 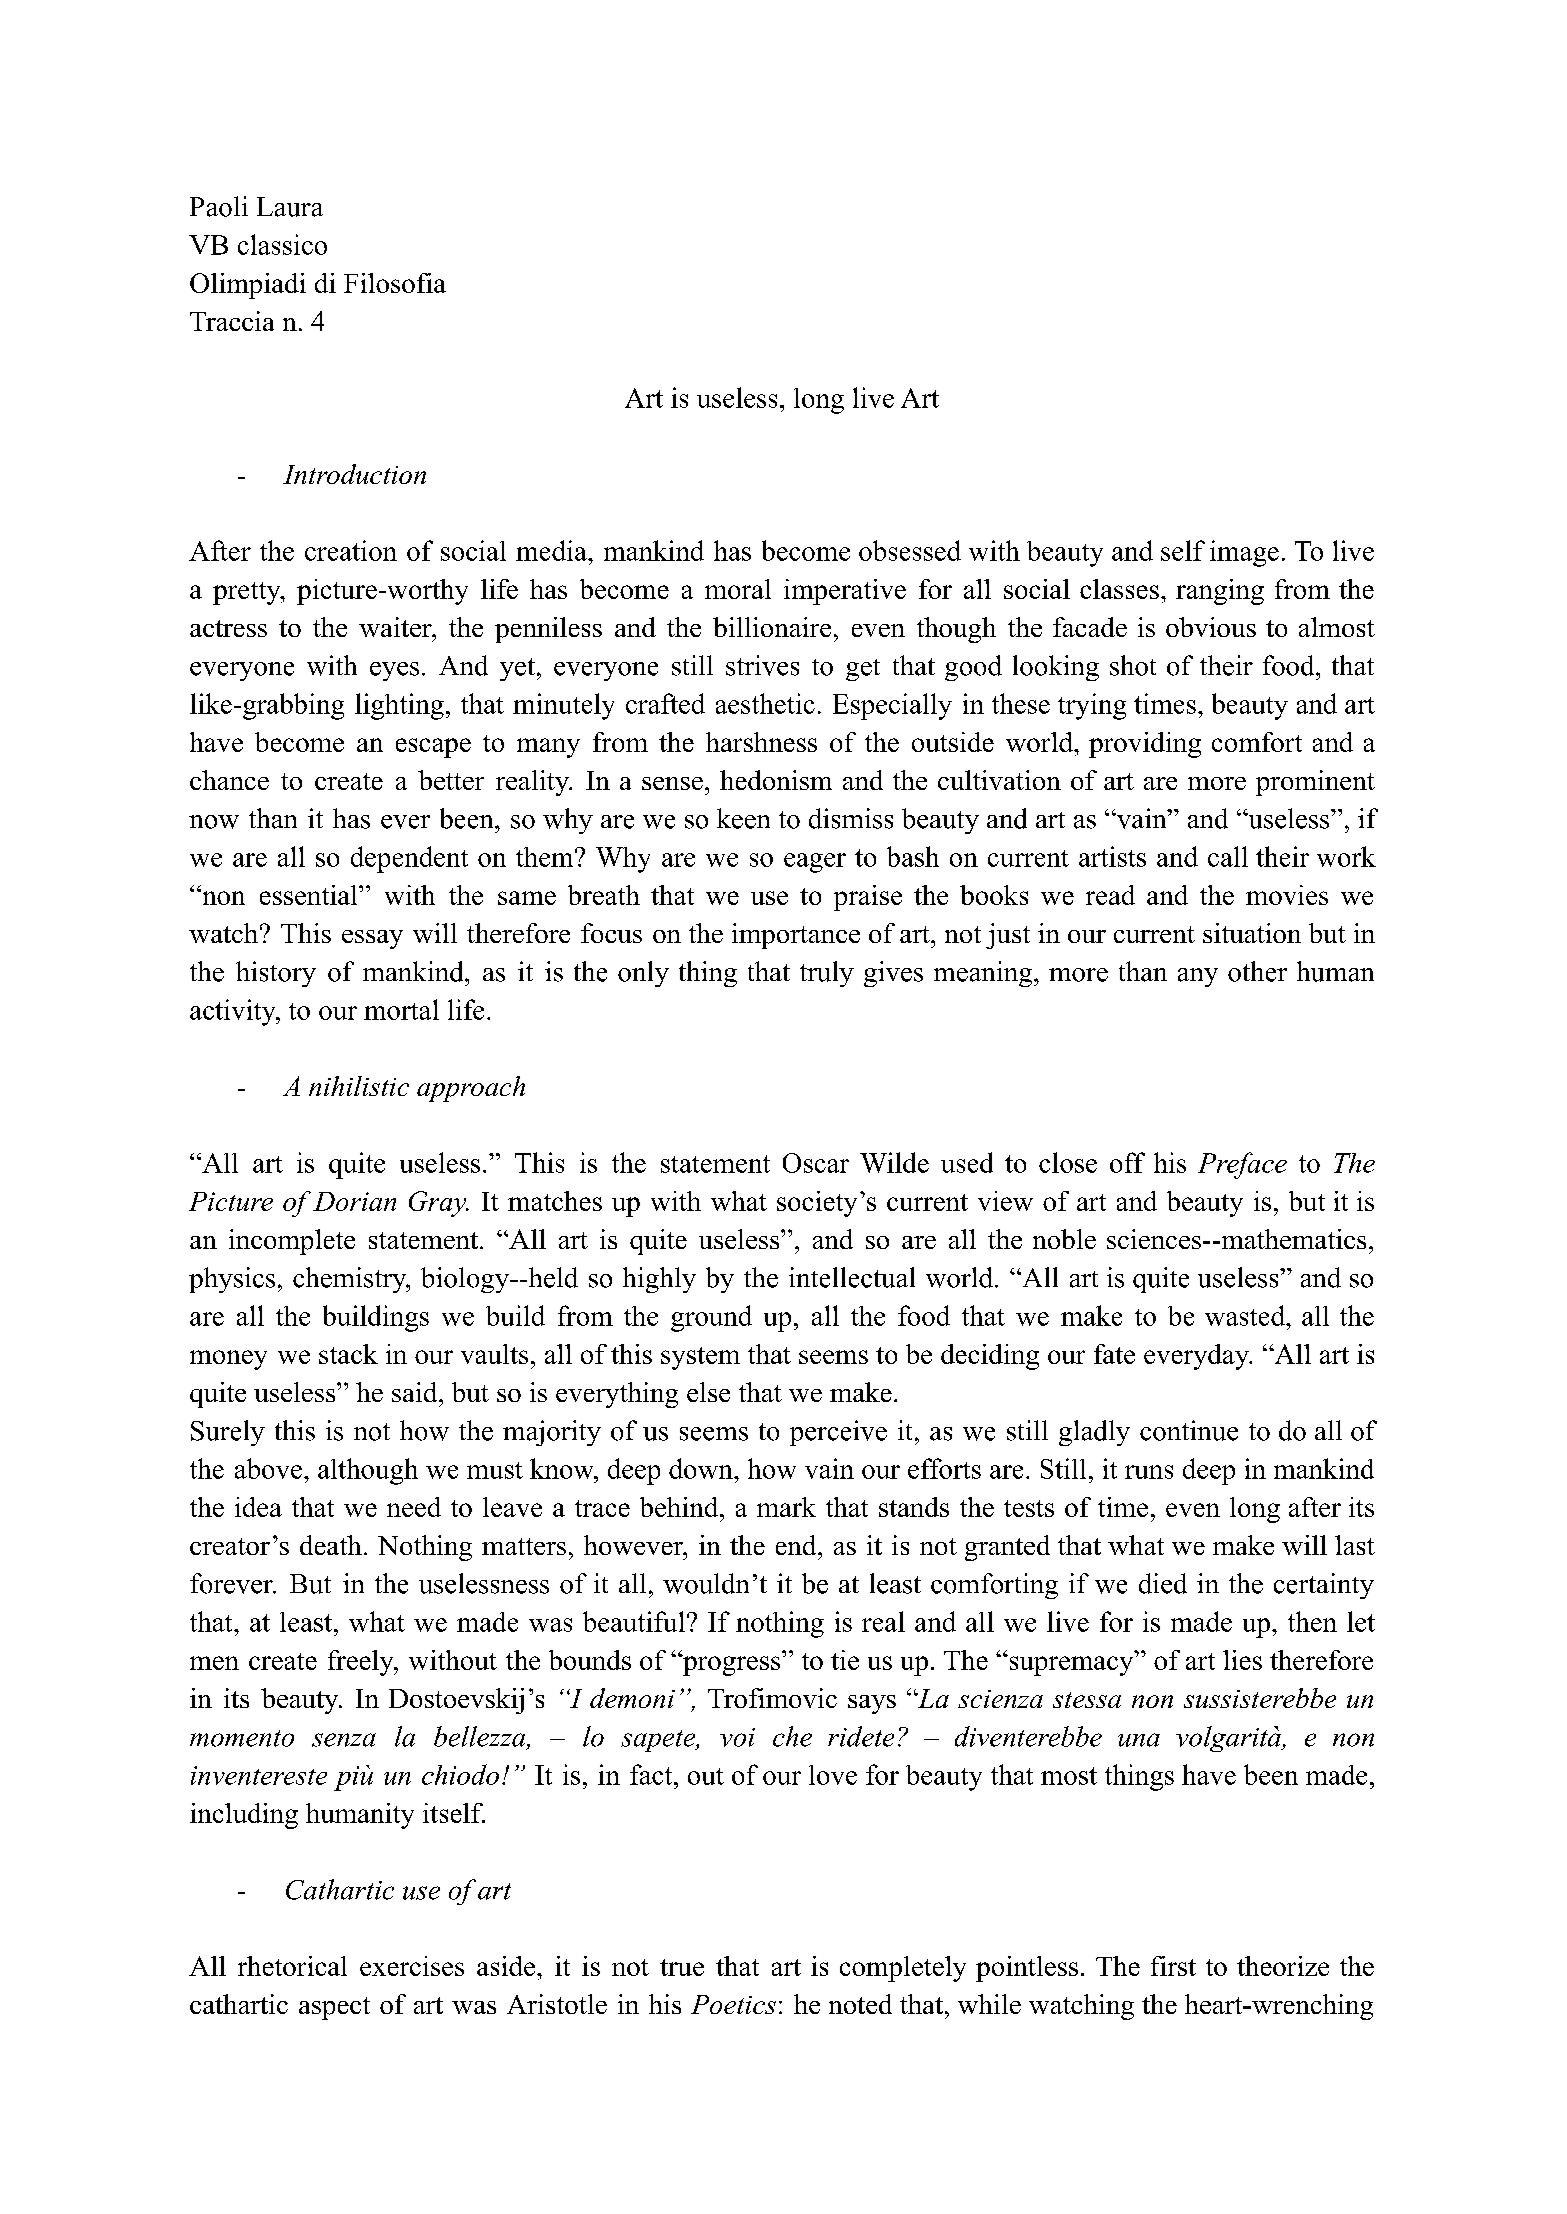 I want to click on nihilistic, so click(x=359, y=1086).
